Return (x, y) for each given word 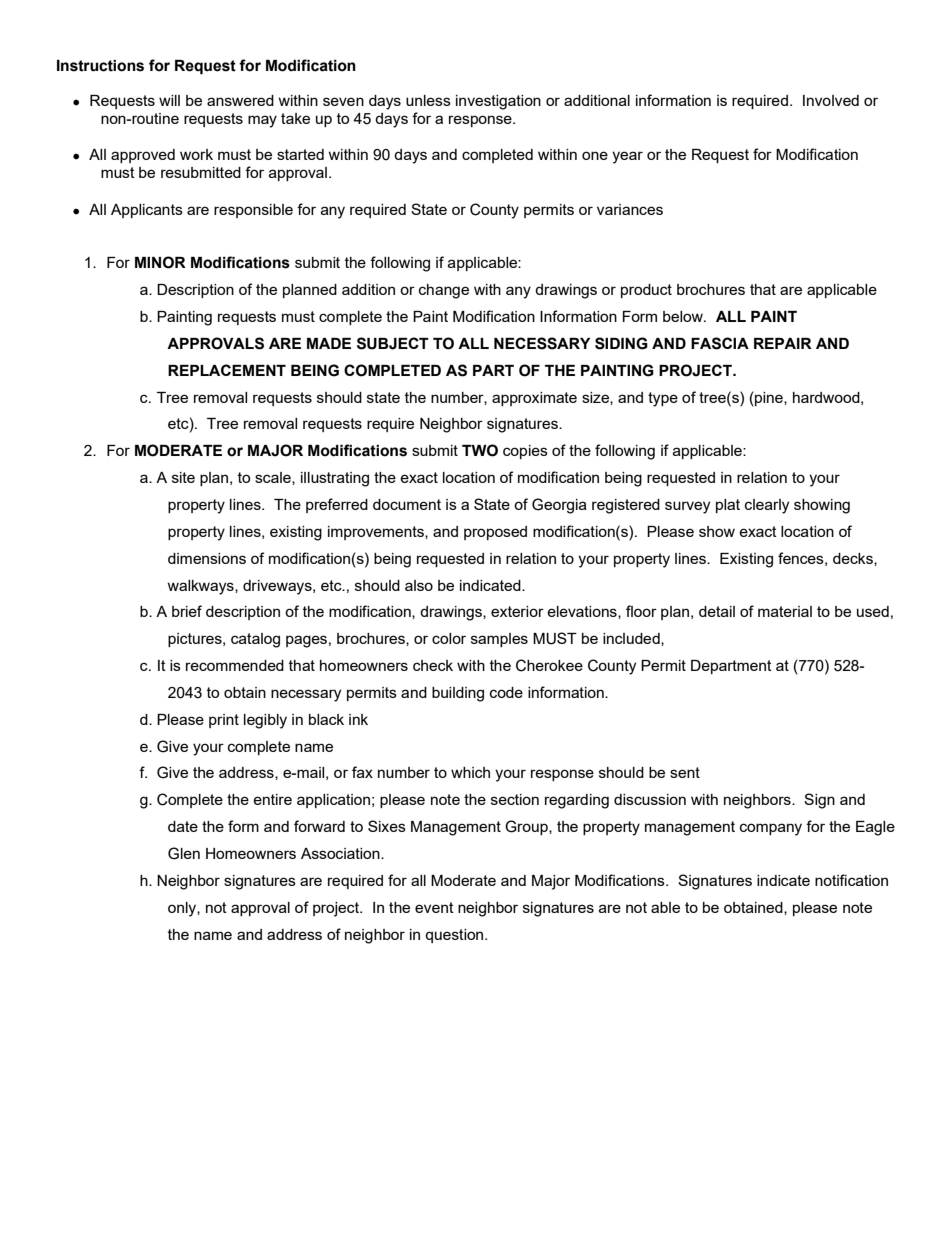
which (470, 772)
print (224, 721)
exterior (517, 611)
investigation (498, 102)
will (169, 100)
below (684, 316)
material (785, 611)
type (663, 399)
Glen (184, 853)
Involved (831, 100)
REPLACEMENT (227, 370)
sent (685, 772)
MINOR (160, 262)
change (444, 291)
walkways (201, 587)
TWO (480, 450)
